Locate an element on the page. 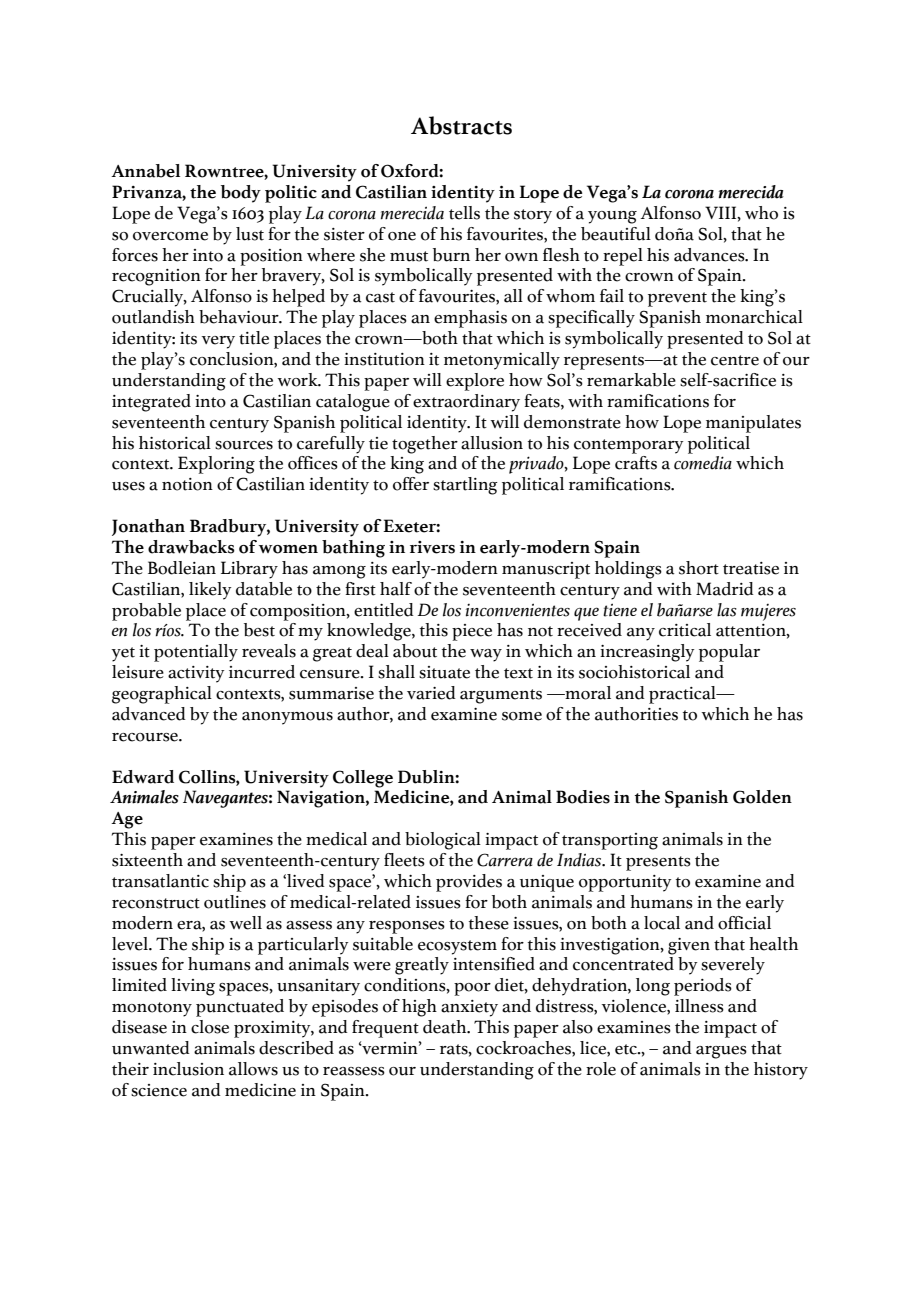 This page has height=1308, width=924. piece is located at coordinates (472, 632).
